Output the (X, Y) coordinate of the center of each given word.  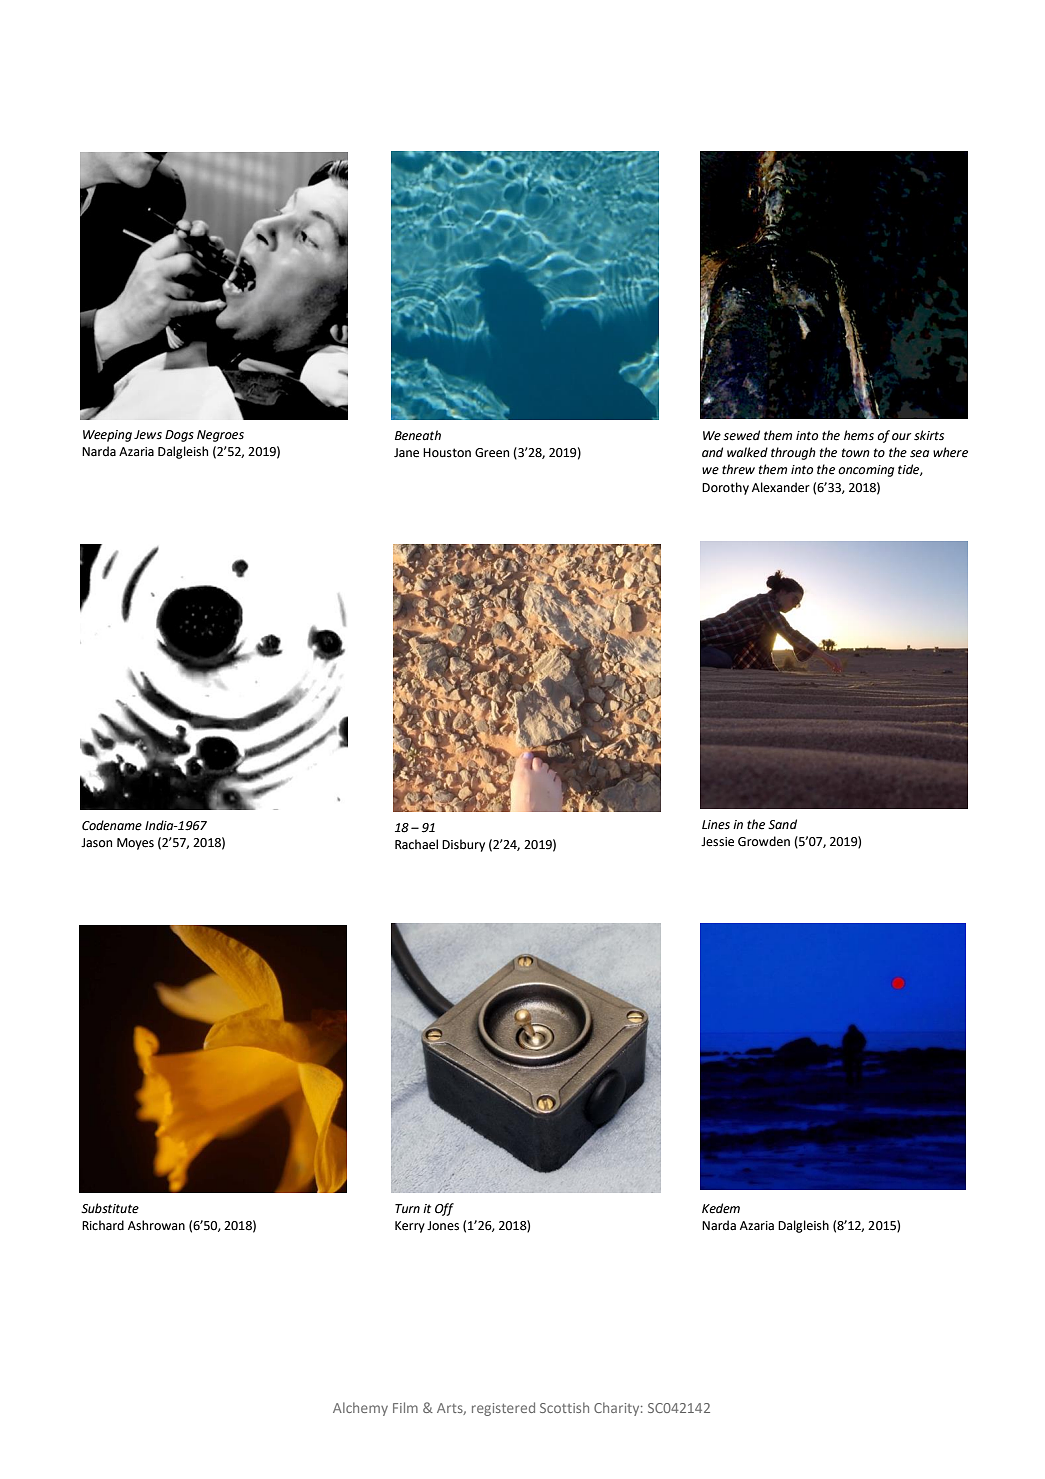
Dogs (179, 436)
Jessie (717, 842)
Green (492, 453)
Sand (782, 824)
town (856, 453)
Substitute (110, 1208)
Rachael (416, 844)
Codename (112, 825)
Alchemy (360, 1409)
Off (444, 1209)
